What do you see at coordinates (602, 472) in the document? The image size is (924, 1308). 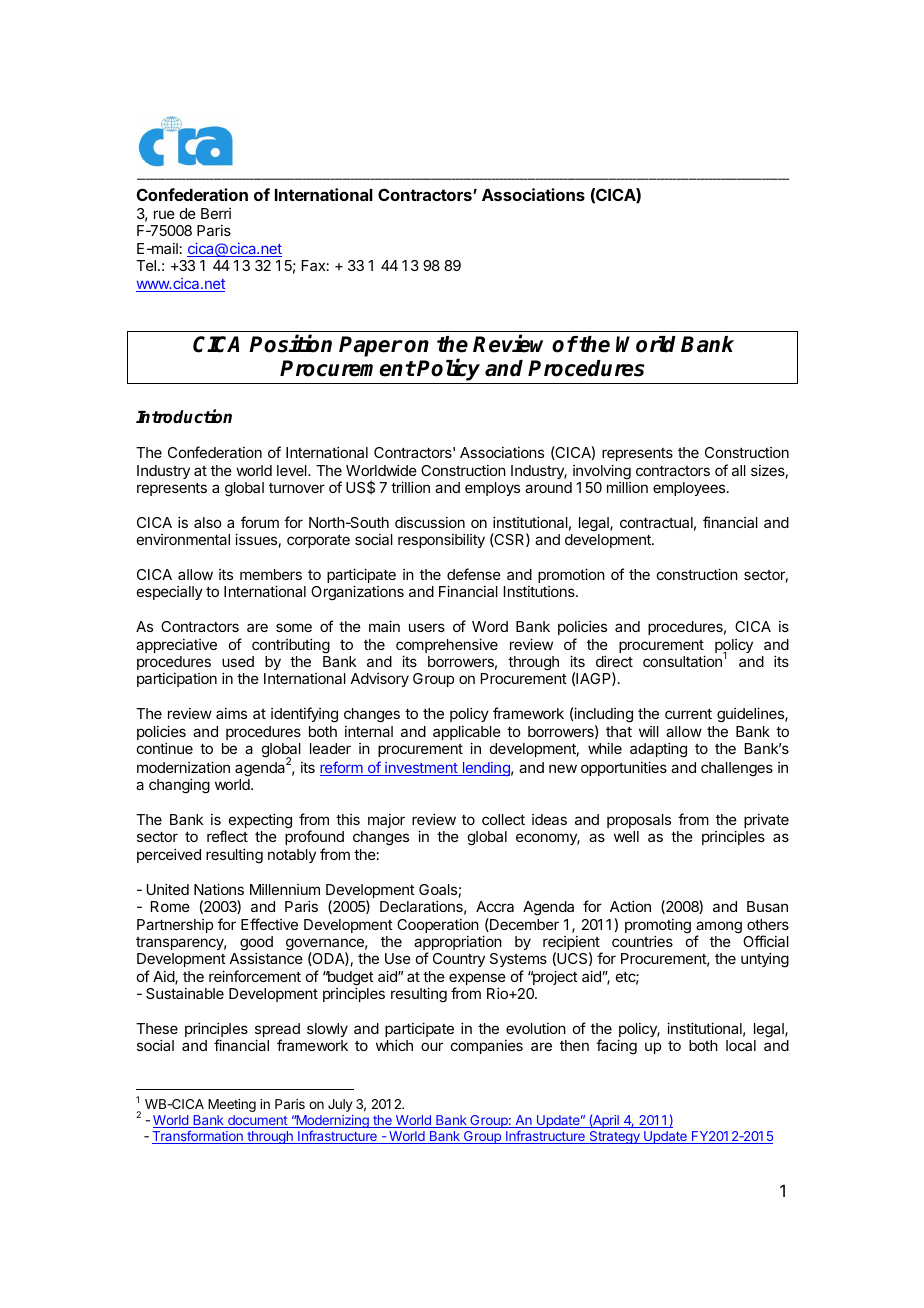 I see `involving` at bounding box center [602, 472].
